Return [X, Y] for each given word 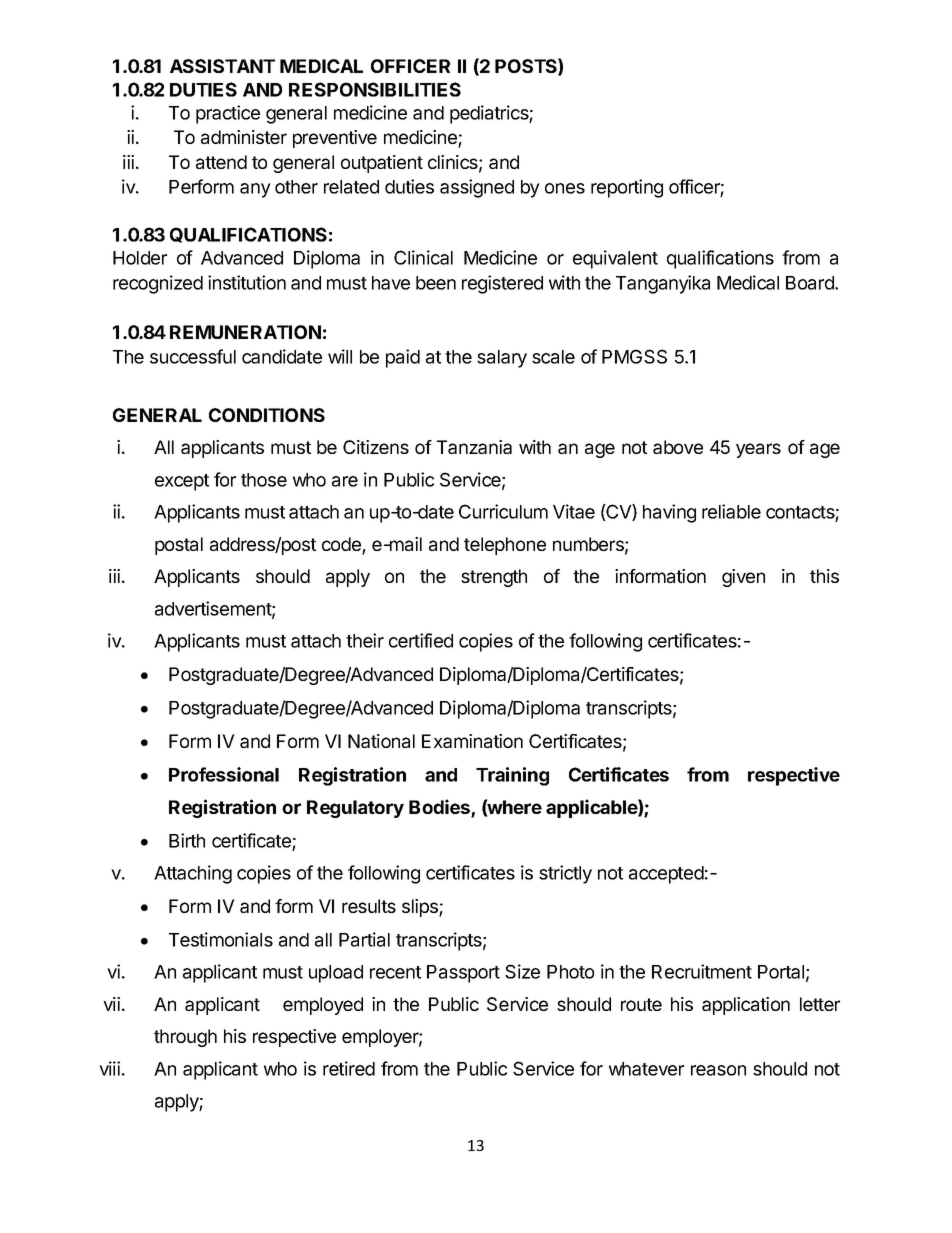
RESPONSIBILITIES [375, 89]
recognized [158, 284]
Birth [187, 840]
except [182, 482]
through [185, 1038]
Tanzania [474, 447]
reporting [627, 188]
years [758, 450]
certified [421, 640]
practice [228, 114]
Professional [224, 774]
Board [811, 283]
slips [421, 908]
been [436, 283]
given [743, 578]
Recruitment [702, 971]
